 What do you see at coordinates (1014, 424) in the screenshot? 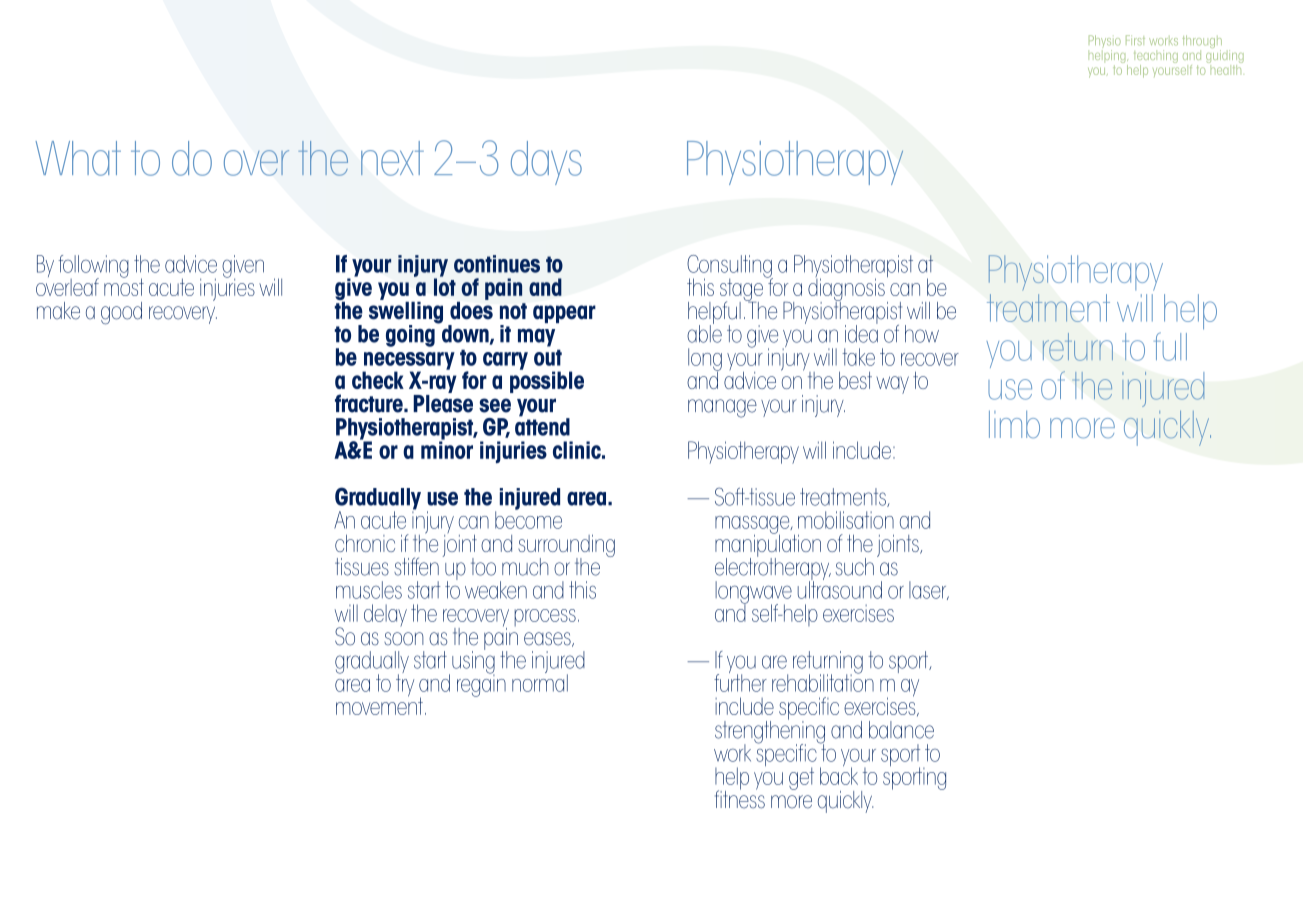
I see `limb` at bounding box center [1014, 424].
